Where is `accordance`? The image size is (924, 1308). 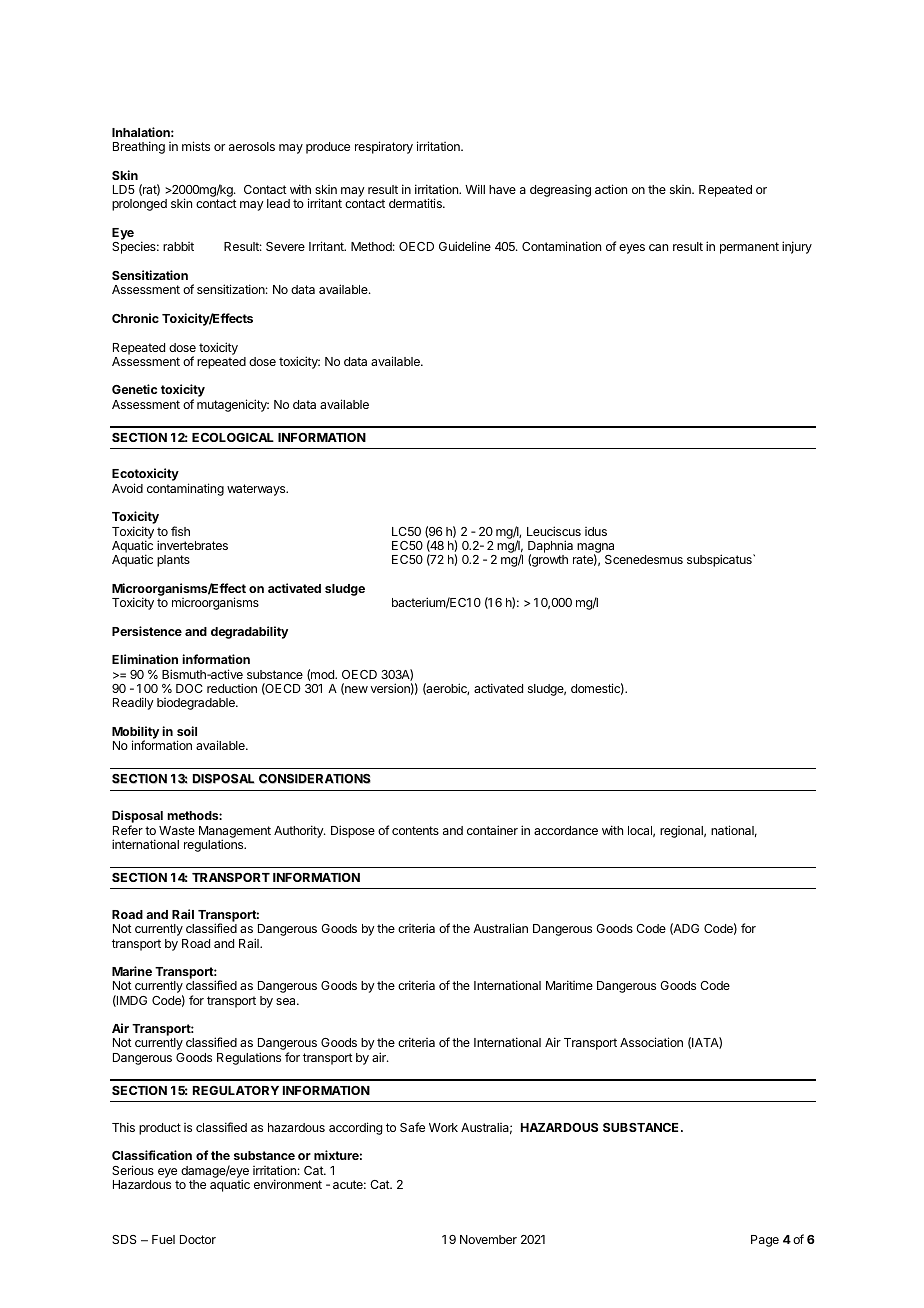
accordance is located at coordinates (566, 830).
